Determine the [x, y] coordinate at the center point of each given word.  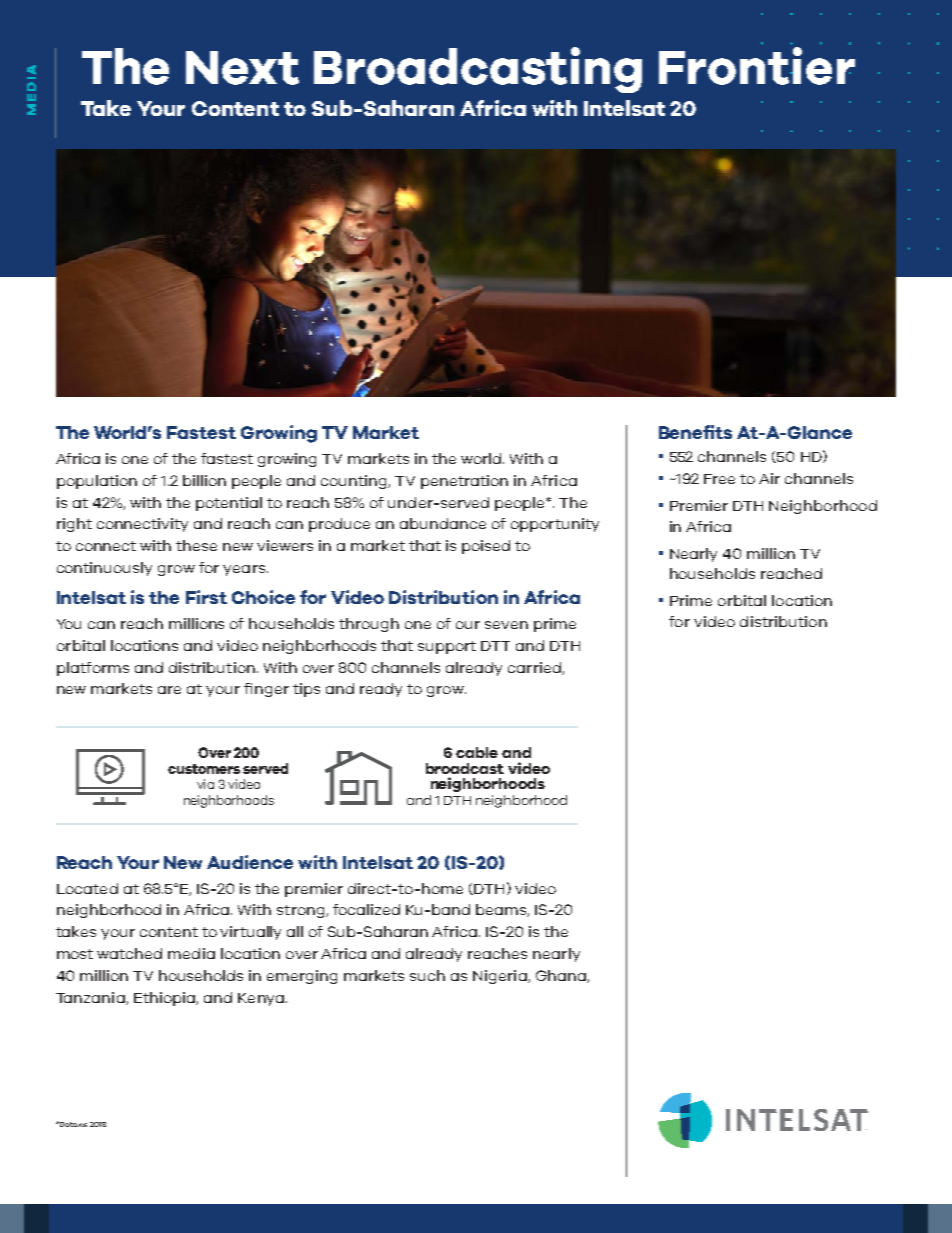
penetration [464, 482]
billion [204, 480]
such [427, 975]
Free [719, 479]
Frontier [757, 66]
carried [535, 668]
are [169, 690]
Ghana [562, 976]
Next [242, 68]
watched [129, 953]
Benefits [695, 432]
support [447, 647]
